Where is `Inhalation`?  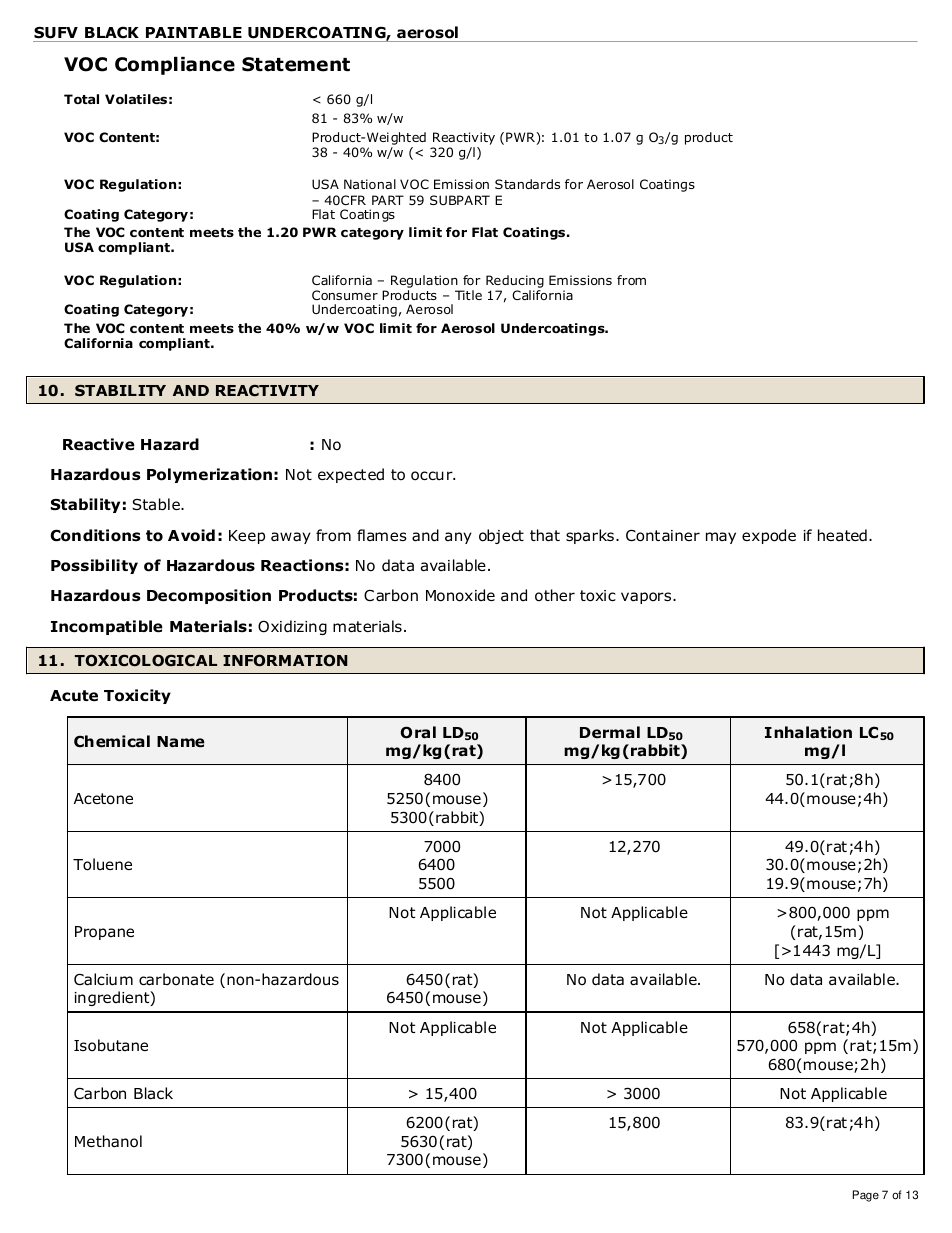
Inhalation is located at coordinates (808, 732).
